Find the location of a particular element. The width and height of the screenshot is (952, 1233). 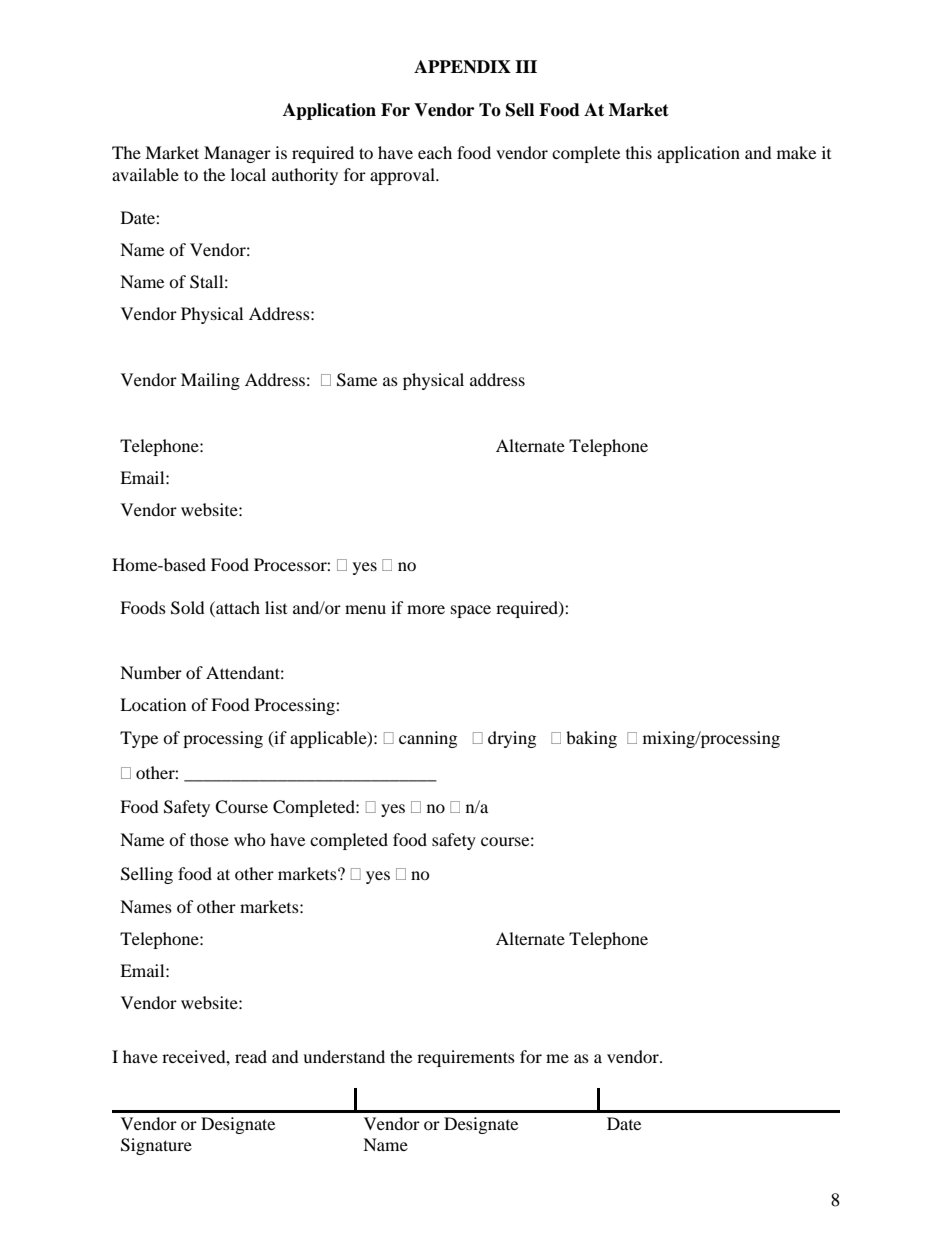

those is located at coordinates (209, 839).
